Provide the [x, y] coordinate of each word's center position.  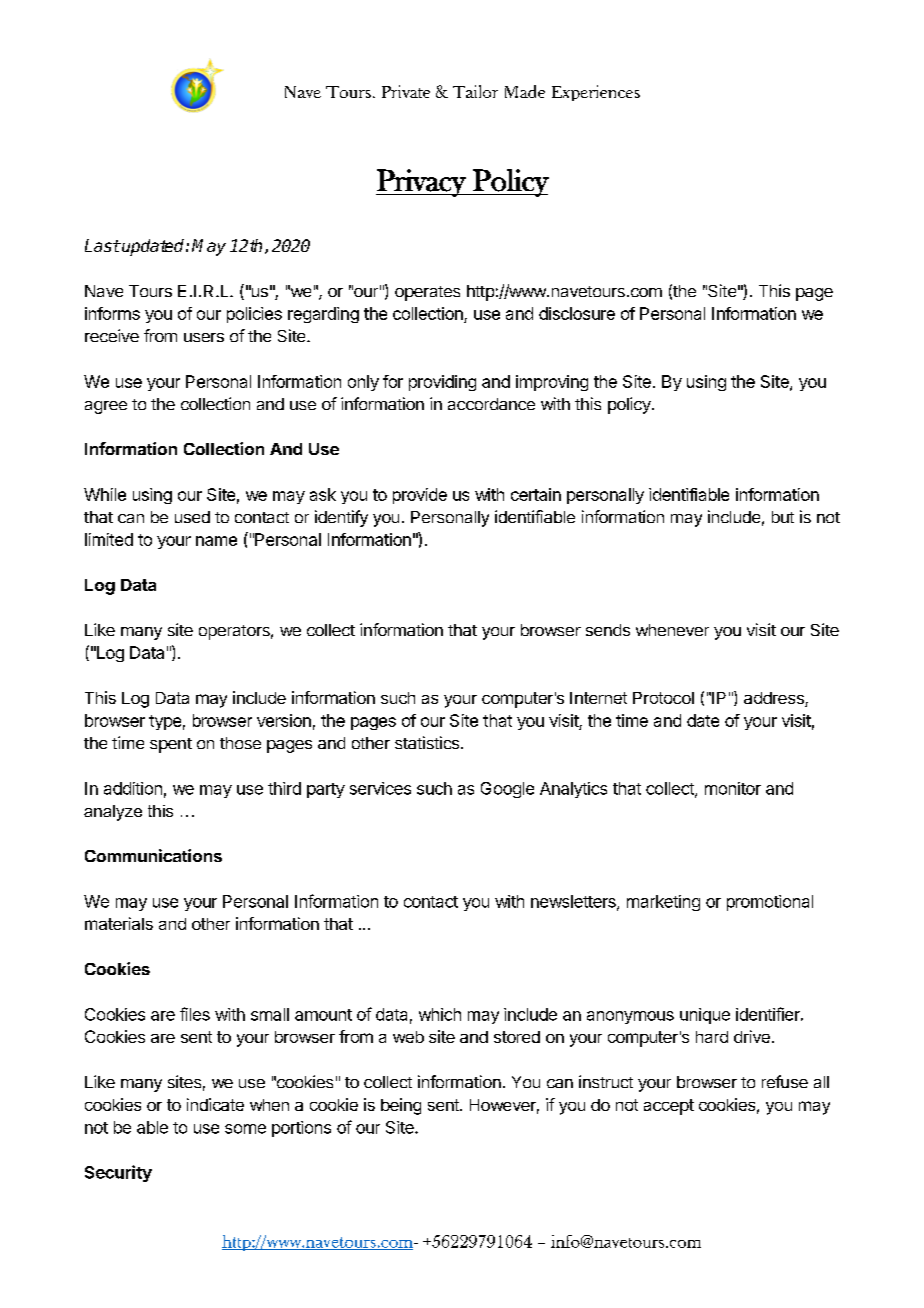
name [216, 541]
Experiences [596, 93]
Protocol [663, 698]
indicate [215, 1104]
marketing [663, 903]
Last [102, 245]
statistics [427, 742]
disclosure [577, 313]
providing [442, 383]
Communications [153, 855]
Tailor [475, 91]
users [204, 337]
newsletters [574, 902]
